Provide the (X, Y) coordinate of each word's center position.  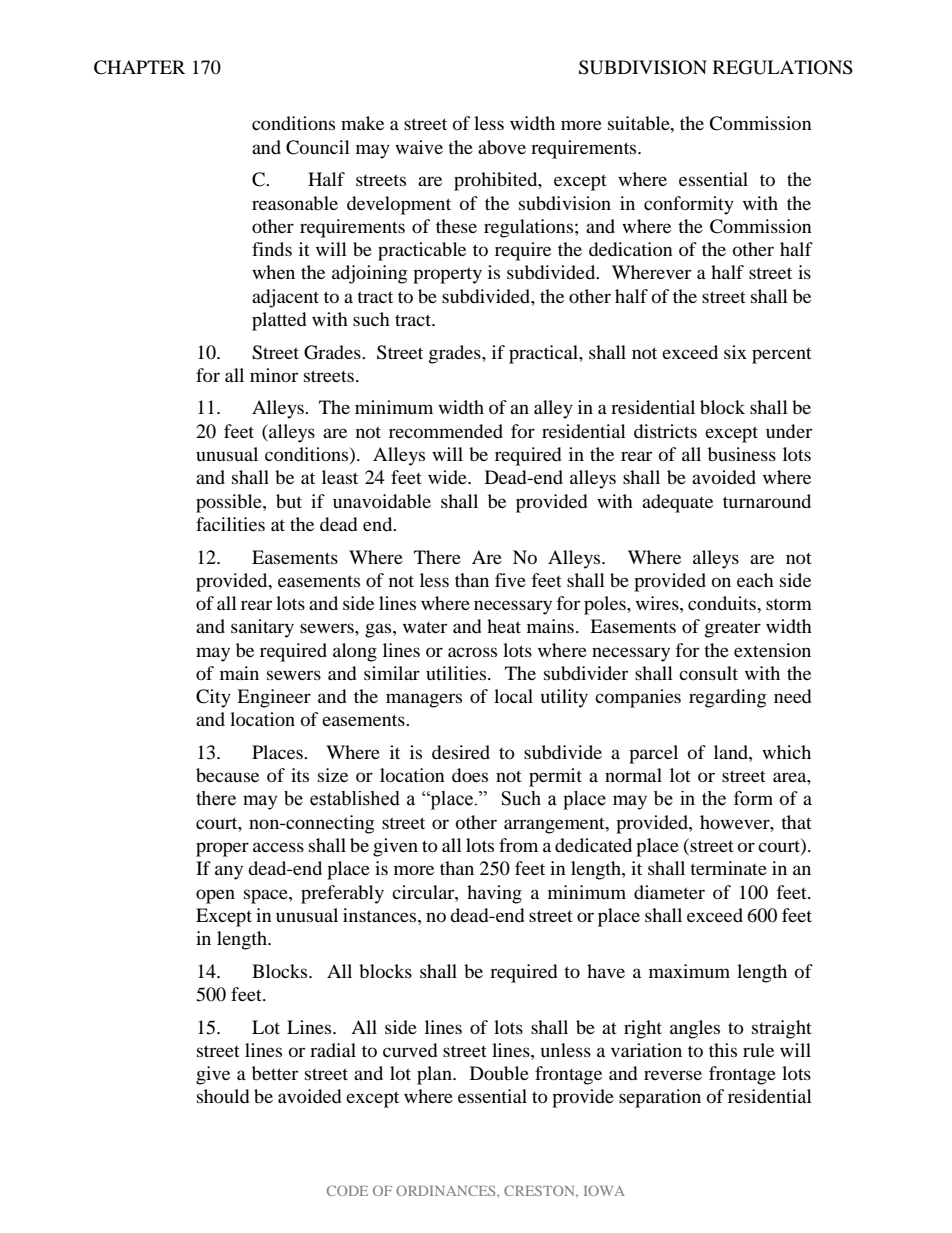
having (494, 894)
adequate (677, 503)
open (215, 896)
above (502, 147)
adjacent (285, 298)
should (223, 1096)
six (735, 352)
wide (448, 477)
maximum (689, 971)
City (213, 698)
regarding (727, 698)
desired (461, 752)
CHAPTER (139, 67)
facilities (230, 524)
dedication (631, 249)
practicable (422, 251)
